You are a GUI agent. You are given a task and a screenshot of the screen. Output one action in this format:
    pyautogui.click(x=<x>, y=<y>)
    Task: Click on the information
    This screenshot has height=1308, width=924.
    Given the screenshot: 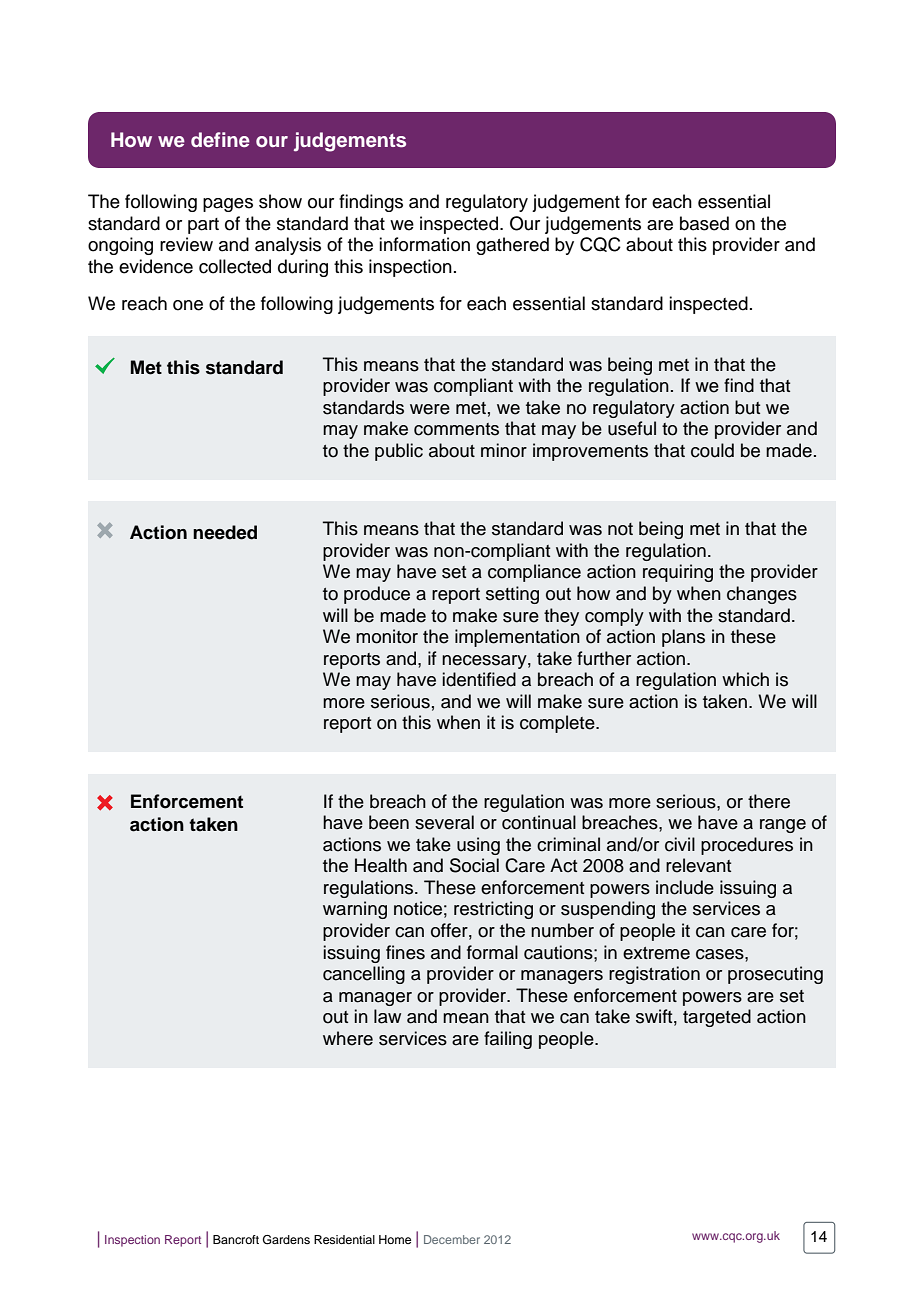 What is the action you would take?
    pyautogui.click(x=424, y=244)
